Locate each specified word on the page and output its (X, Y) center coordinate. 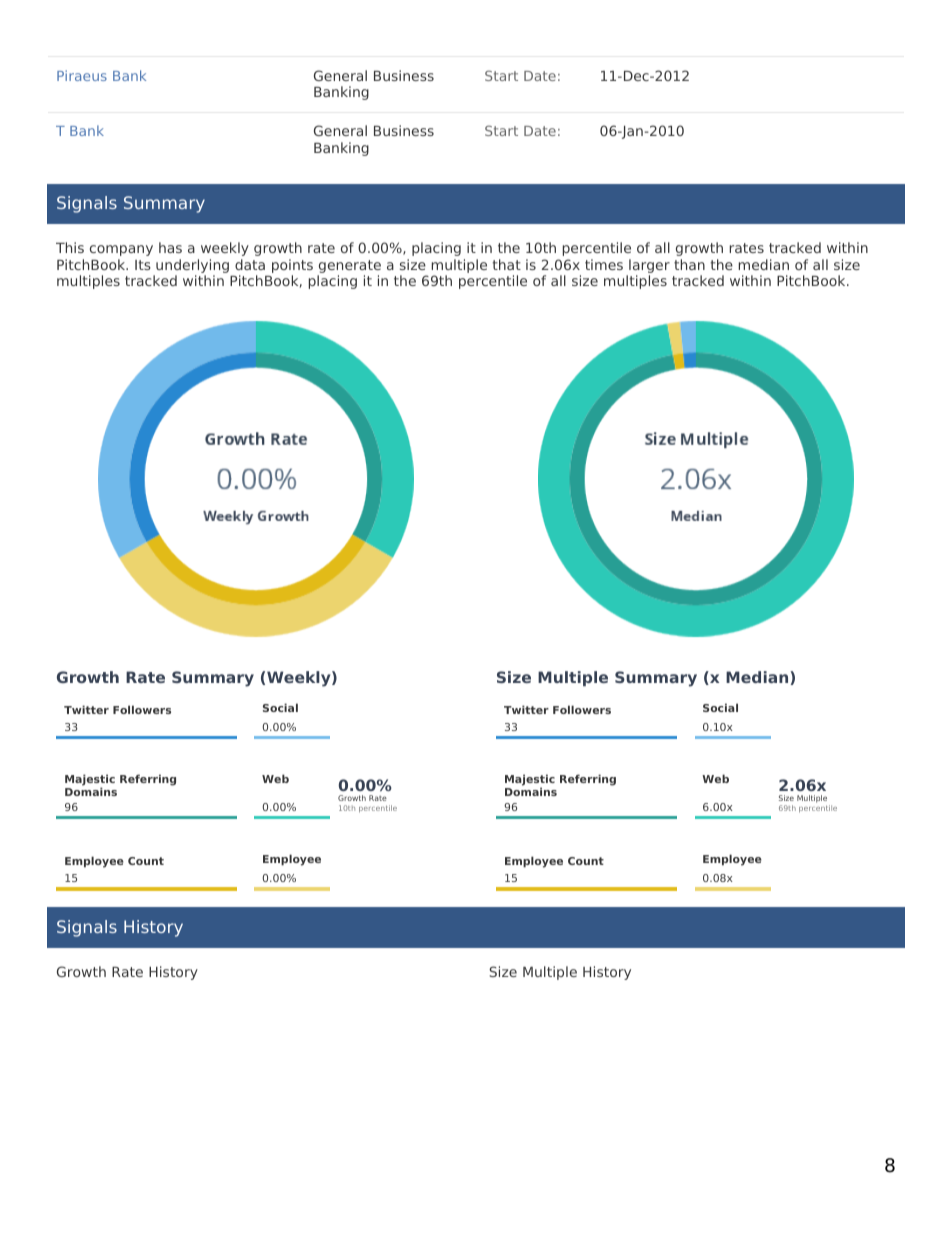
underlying (192, 266)
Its (143, 265)
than (689, 264)
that (506, 264)
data (250, 264)
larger (649, 266)
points (292, 266)
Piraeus (82, 75)
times (604, 264)
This (70, 247)
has (170, 247)
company (121, 250)
